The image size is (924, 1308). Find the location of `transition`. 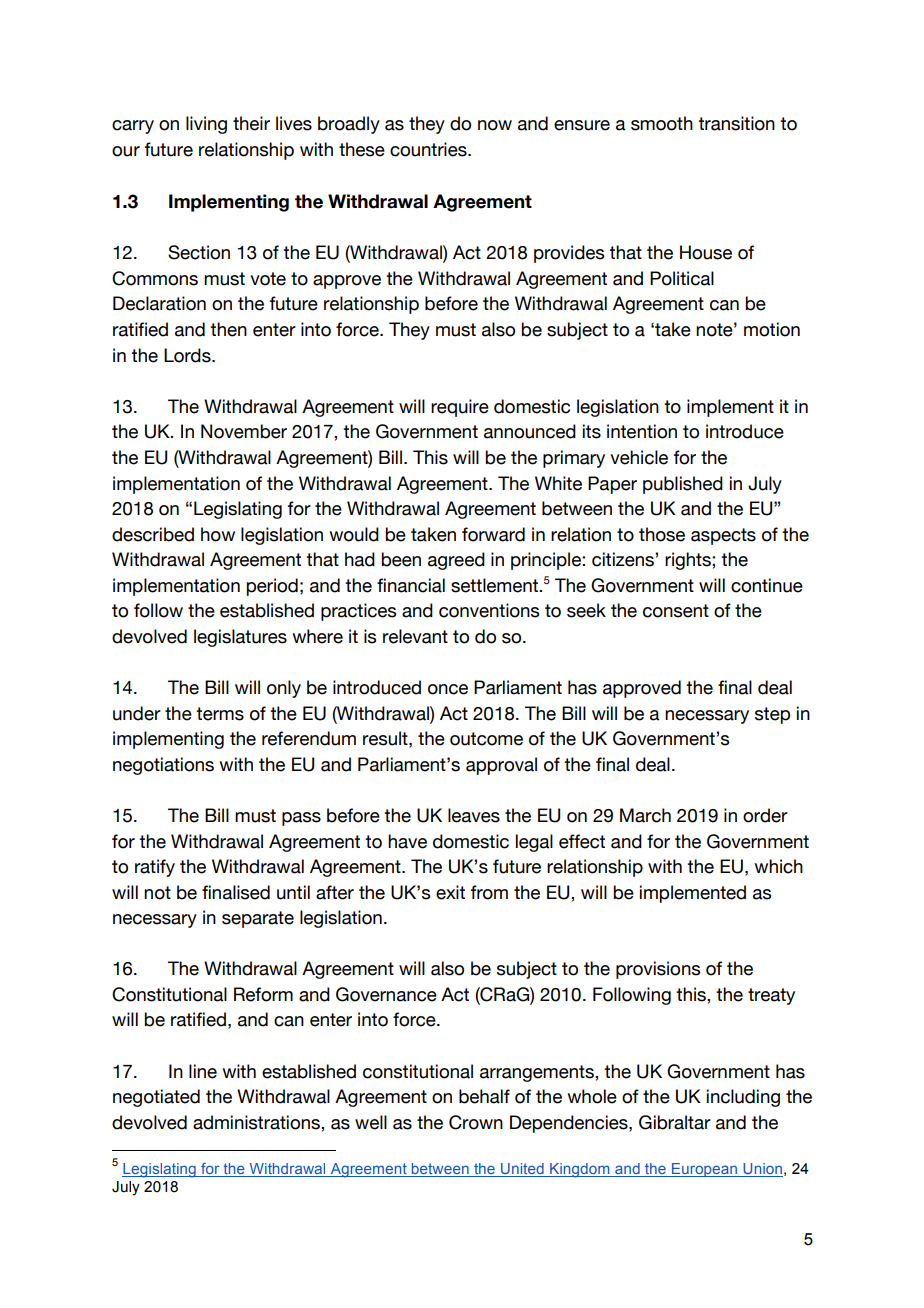

transition is located at coordinates (736, 123).
